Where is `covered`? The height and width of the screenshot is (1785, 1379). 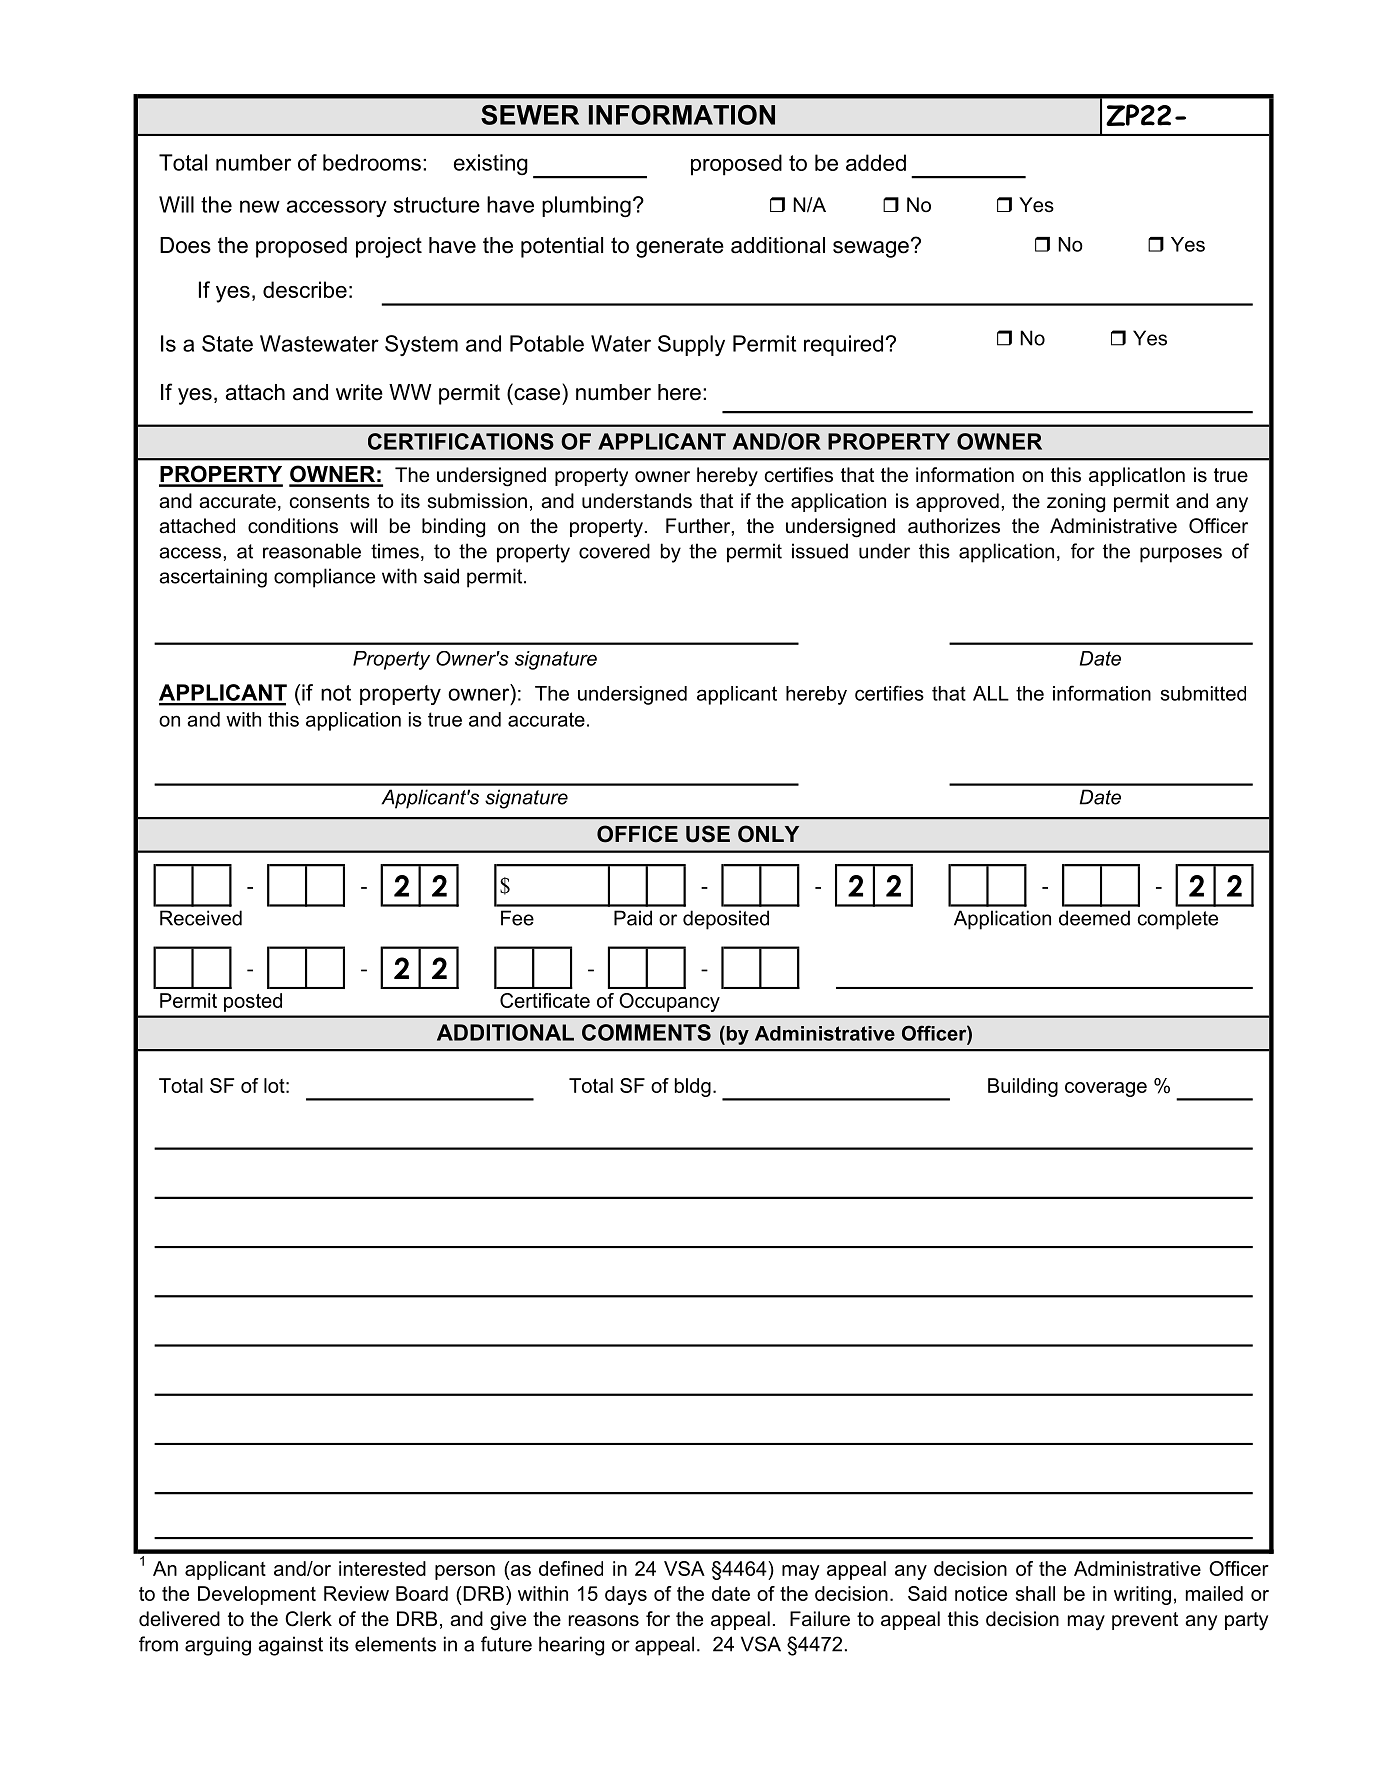
covered is located at coordinates (614, 551).
